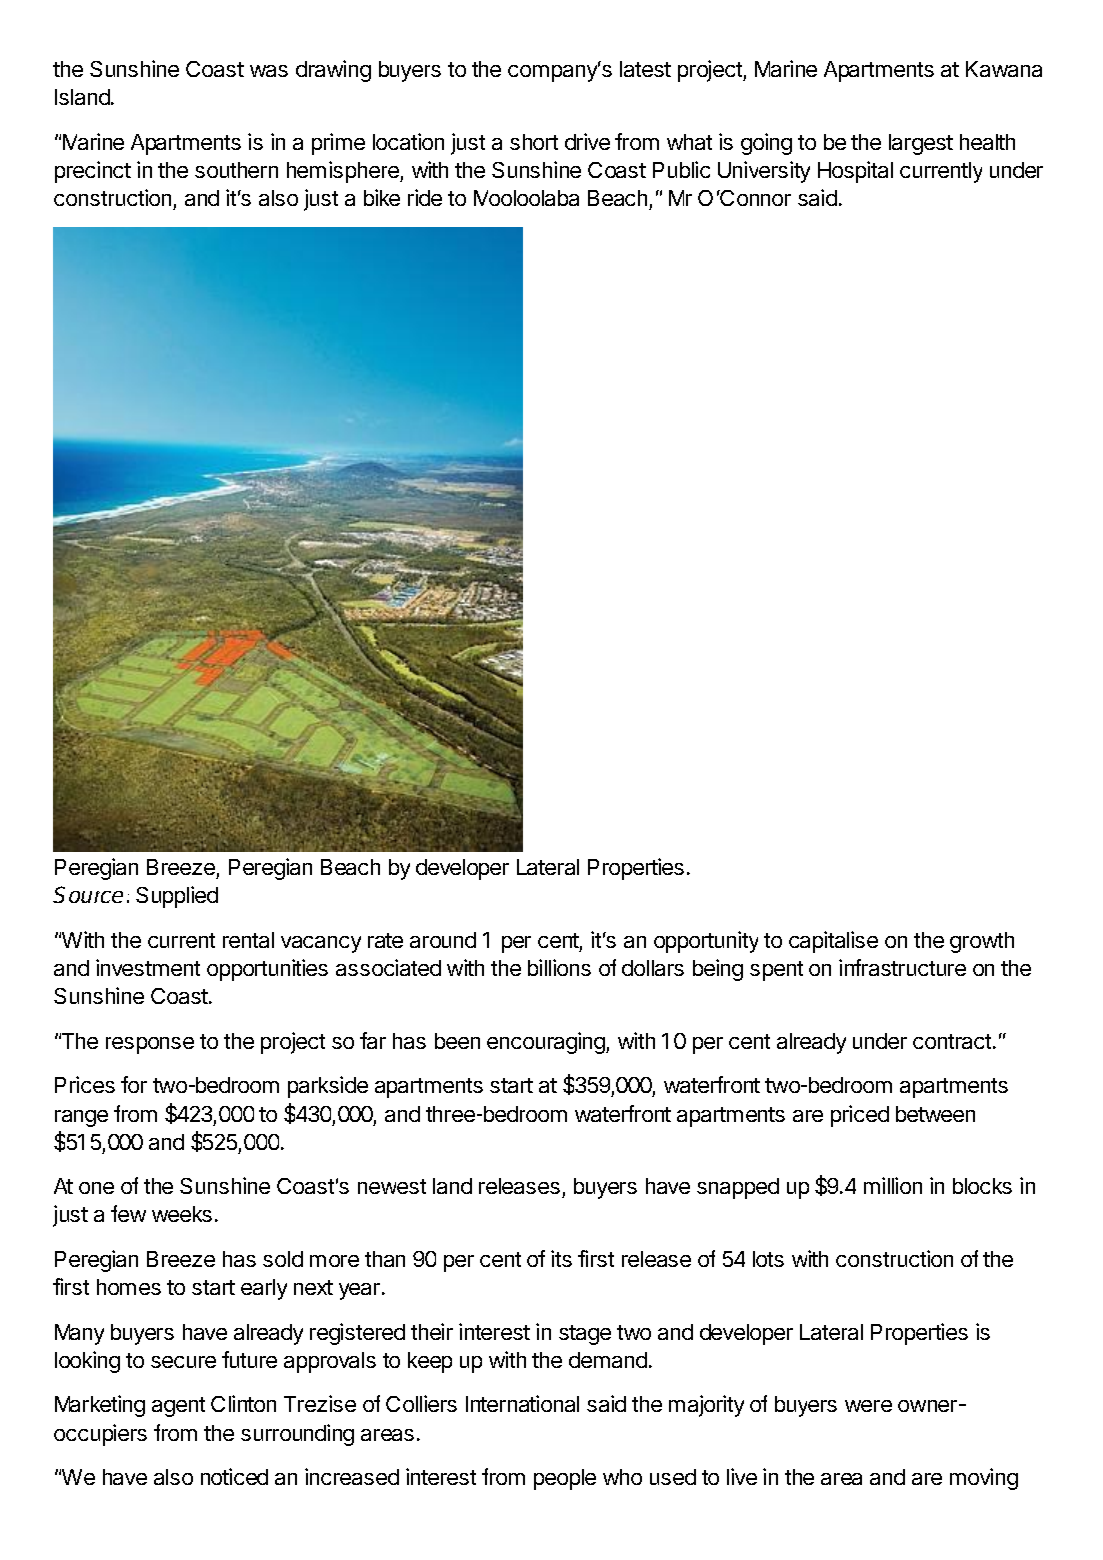  What do you see at coordinates (860, 1116) in the document?
I see `priced` at bounding box center [860, 1116].
